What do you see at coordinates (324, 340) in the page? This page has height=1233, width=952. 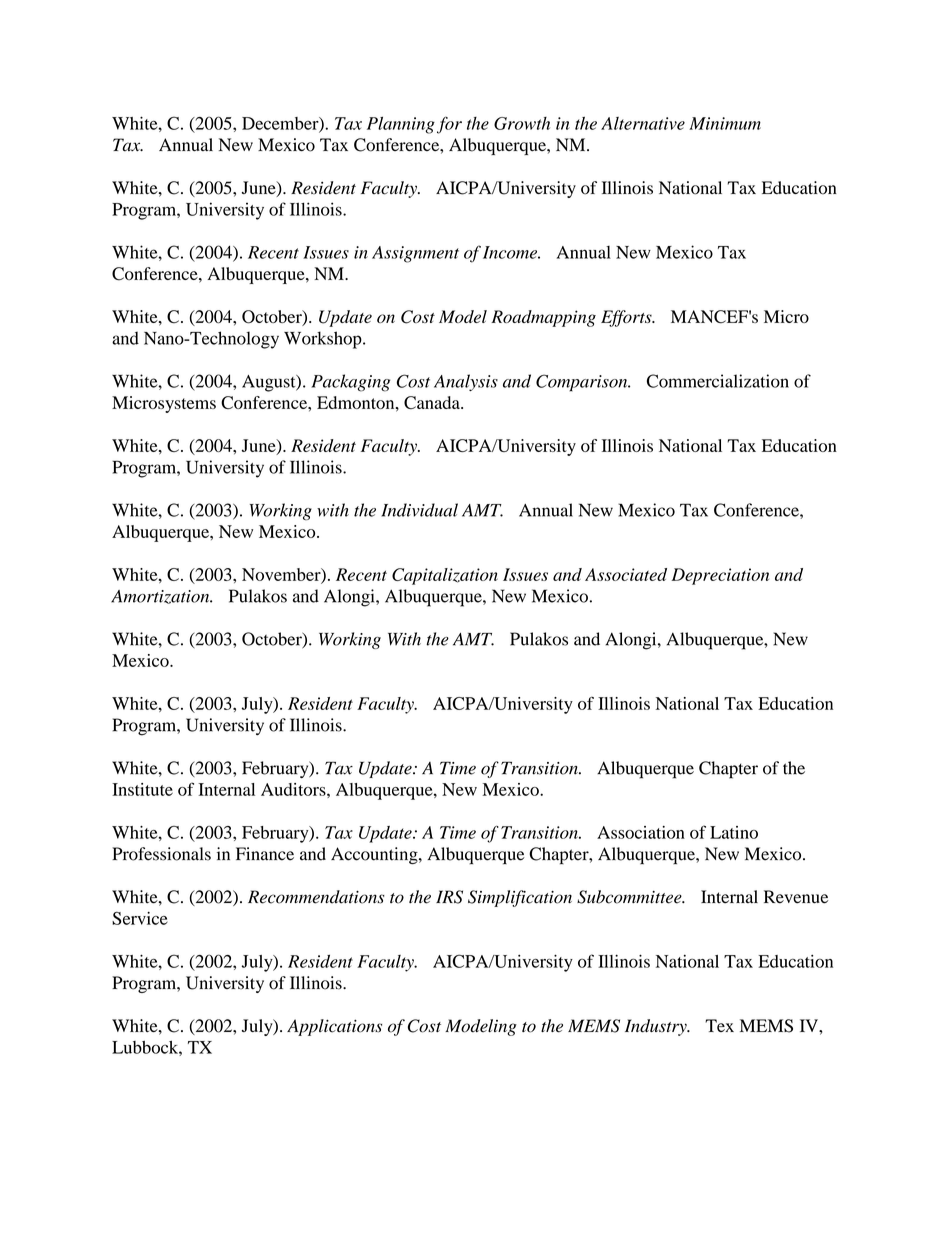 I see `Workshop` at bounding box center [324, 340].
